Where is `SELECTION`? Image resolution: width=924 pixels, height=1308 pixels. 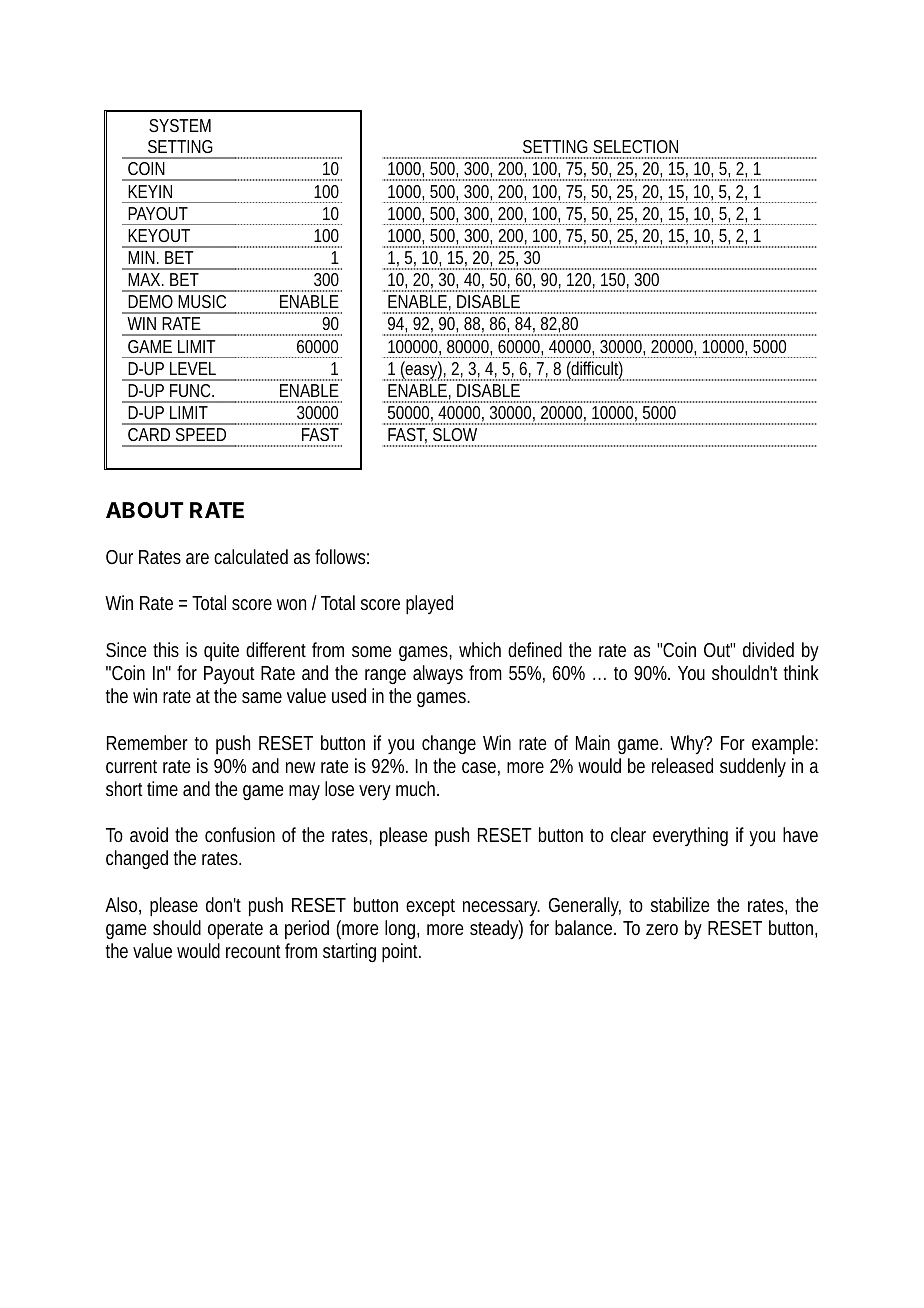 SELECTION is located at coordinates (635, 146).
